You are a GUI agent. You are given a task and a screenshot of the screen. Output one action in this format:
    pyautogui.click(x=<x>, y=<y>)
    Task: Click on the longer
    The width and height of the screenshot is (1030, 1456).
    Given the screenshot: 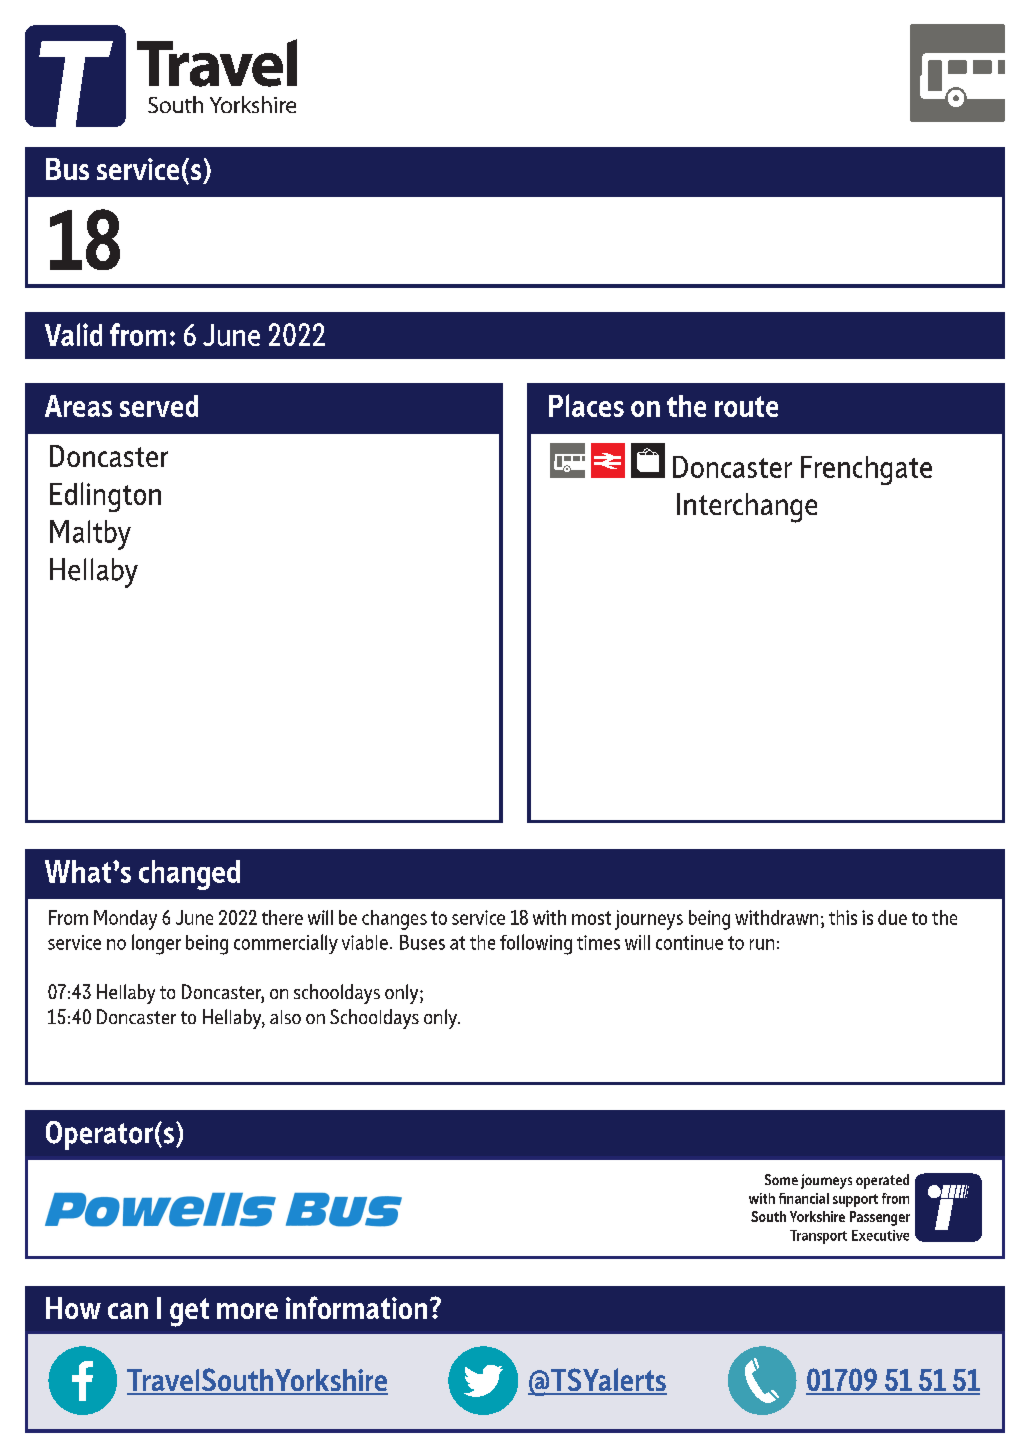 What is the action you would take?
    pyautogui.click(x=156, y=944)
